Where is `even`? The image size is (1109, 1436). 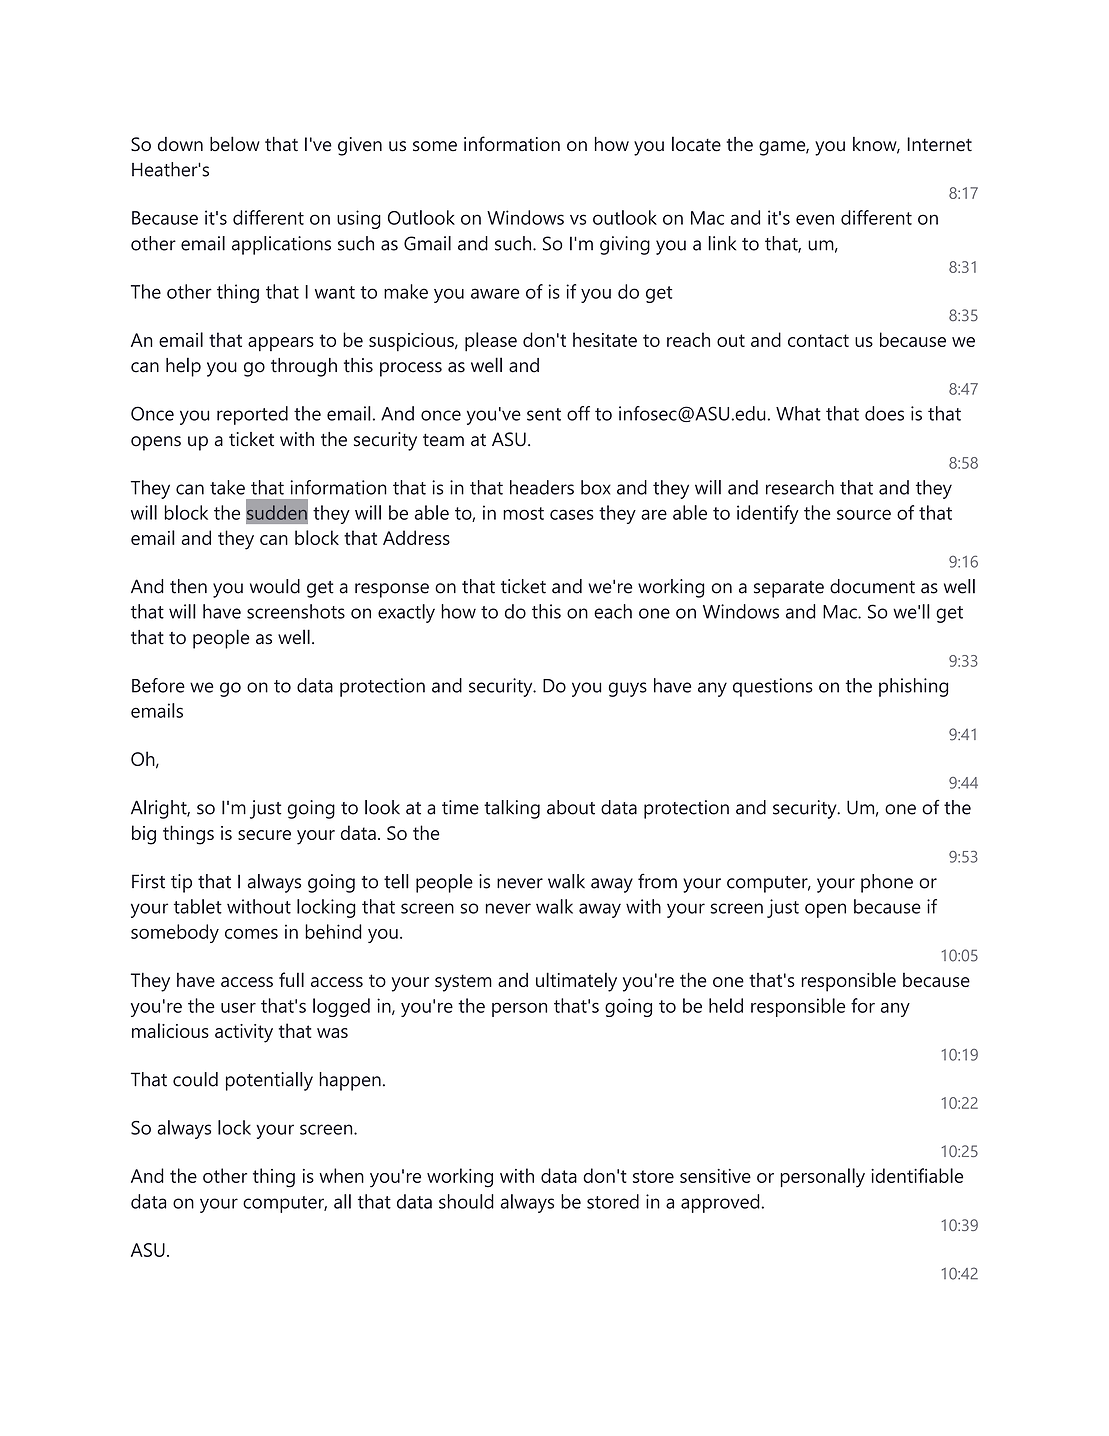 even is located at coordinates (815, 219).
